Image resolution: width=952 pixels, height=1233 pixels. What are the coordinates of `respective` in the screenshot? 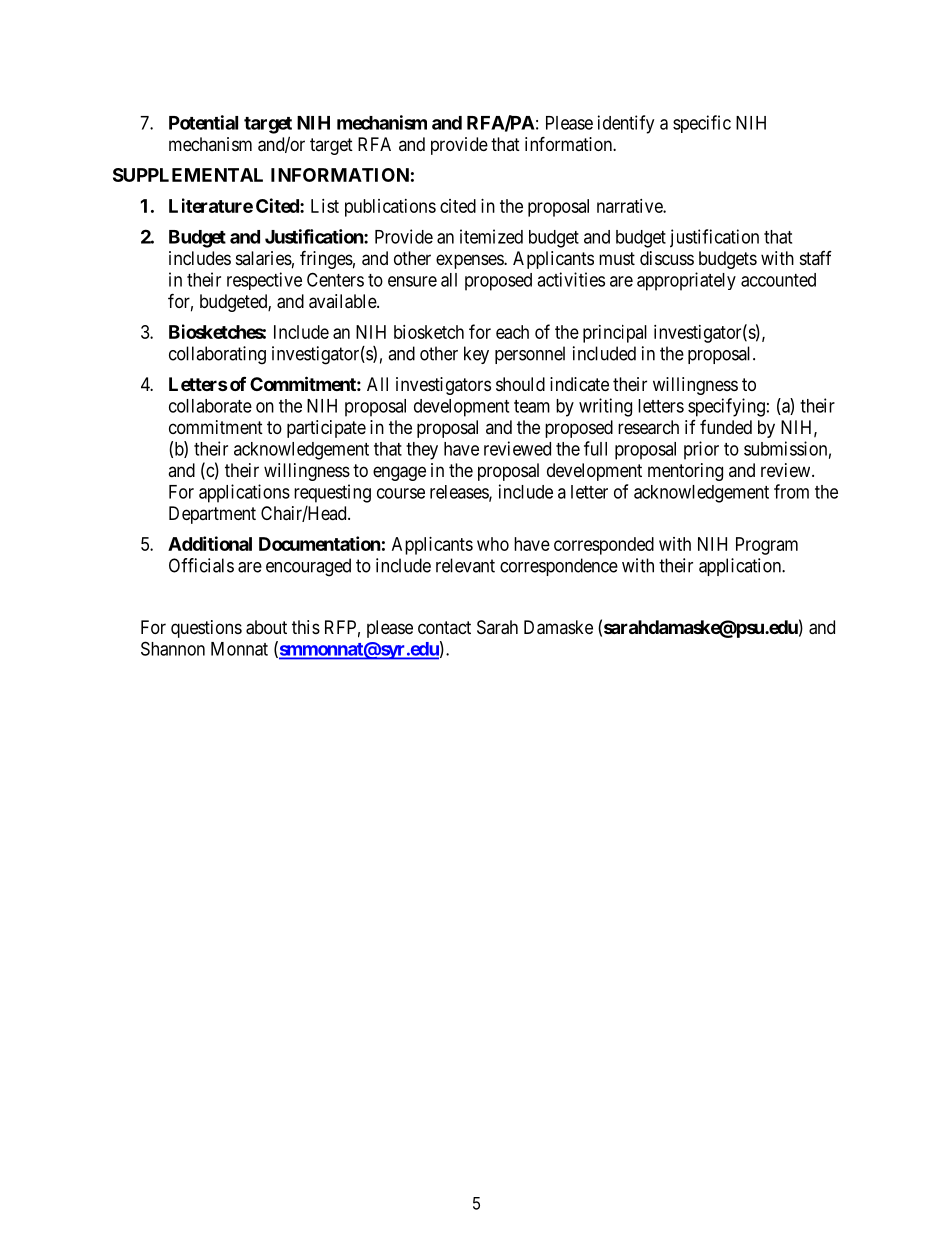 It's located at (264, 281).
